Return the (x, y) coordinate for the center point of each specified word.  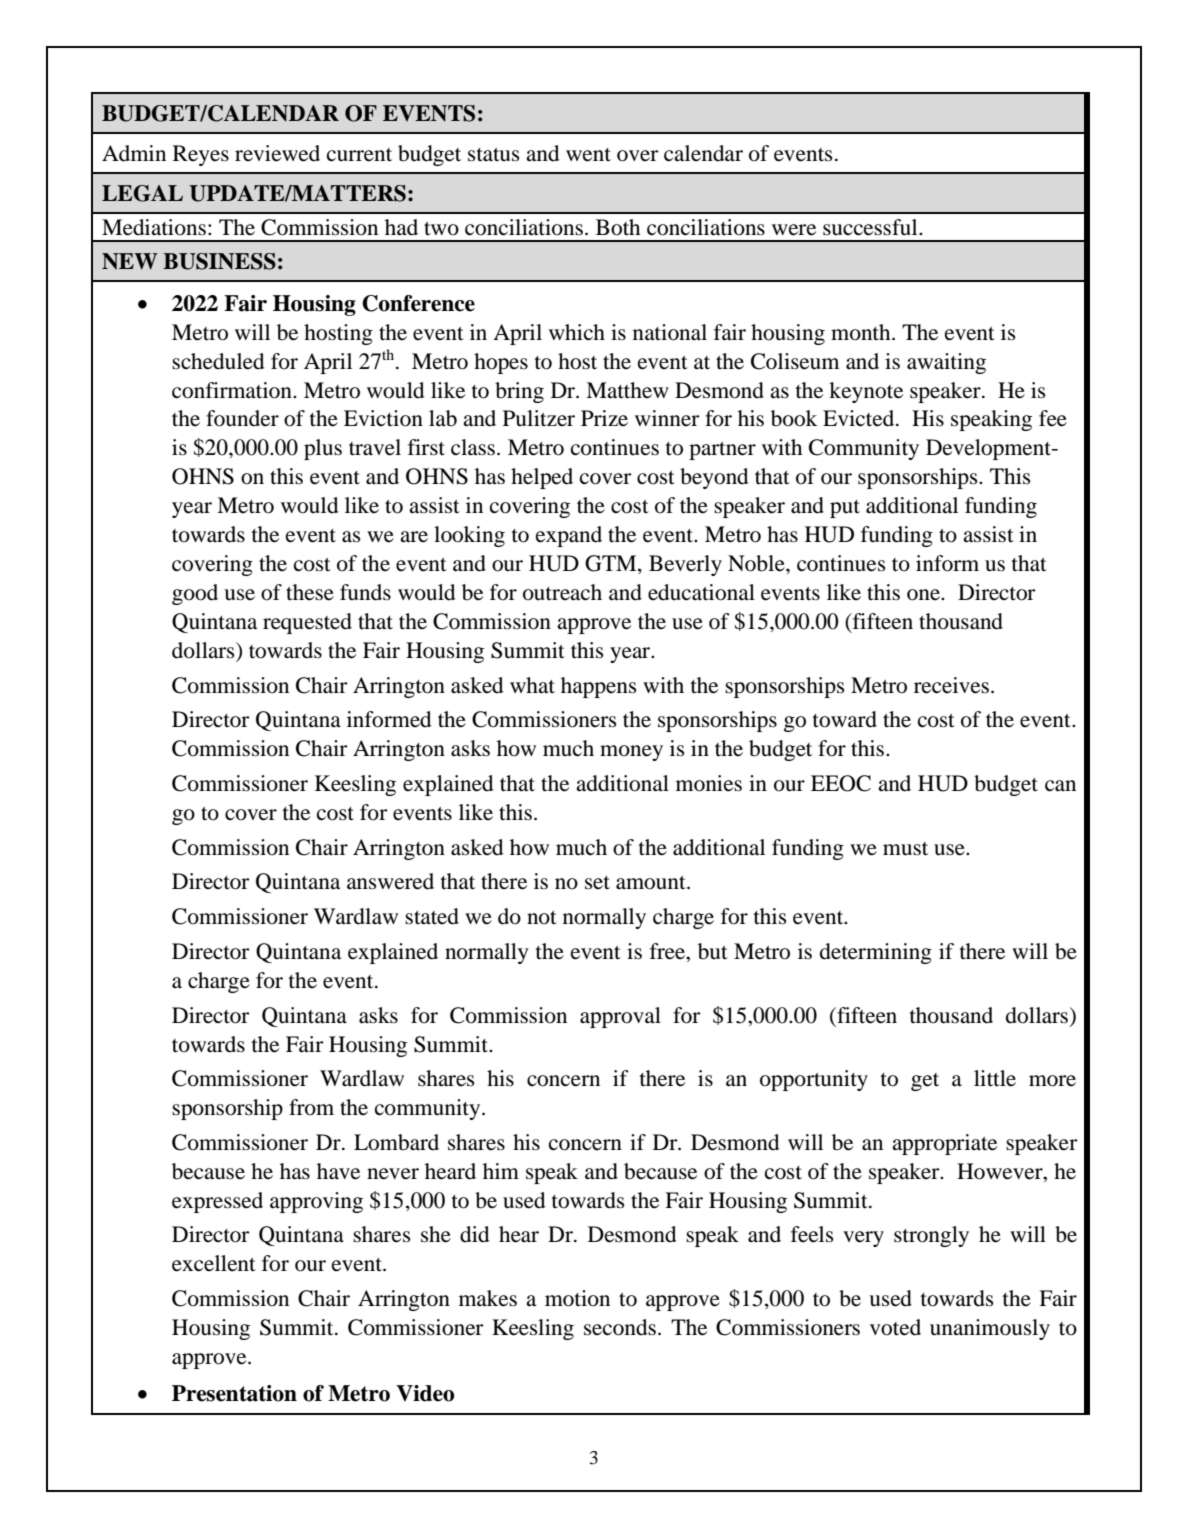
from (311, 1107)
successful (871, 227)
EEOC (841, 783)
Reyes (201, 155)
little (995, 1078)
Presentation (234, 1393)
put (845, 509)
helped (542, 478)
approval (620, 1017)
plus (323, 449)
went (588, 155)
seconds (620, 1327)
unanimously (990, 1329)
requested (307, 623)
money (631, 753)
